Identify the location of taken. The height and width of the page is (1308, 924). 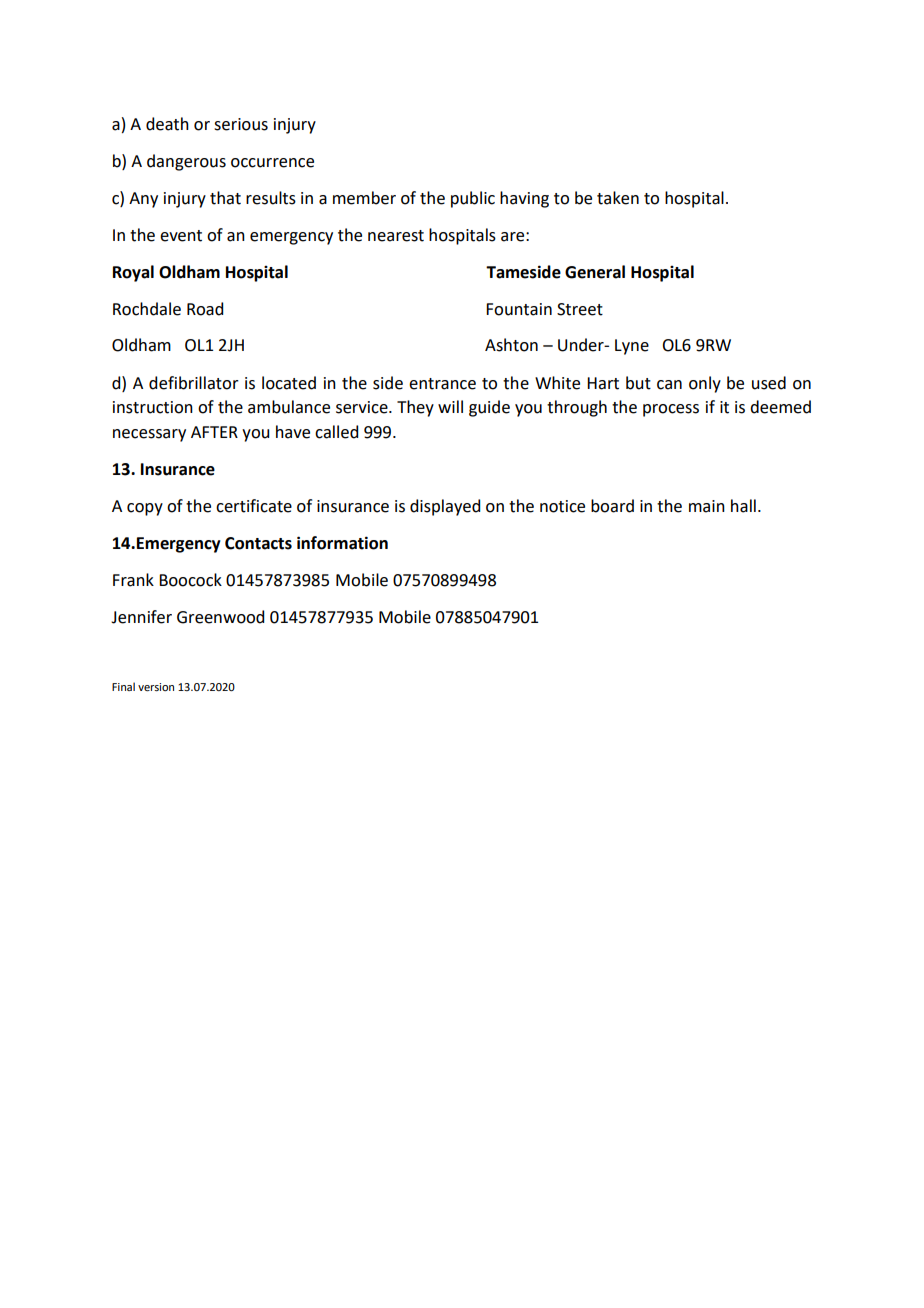
(618, 198).
